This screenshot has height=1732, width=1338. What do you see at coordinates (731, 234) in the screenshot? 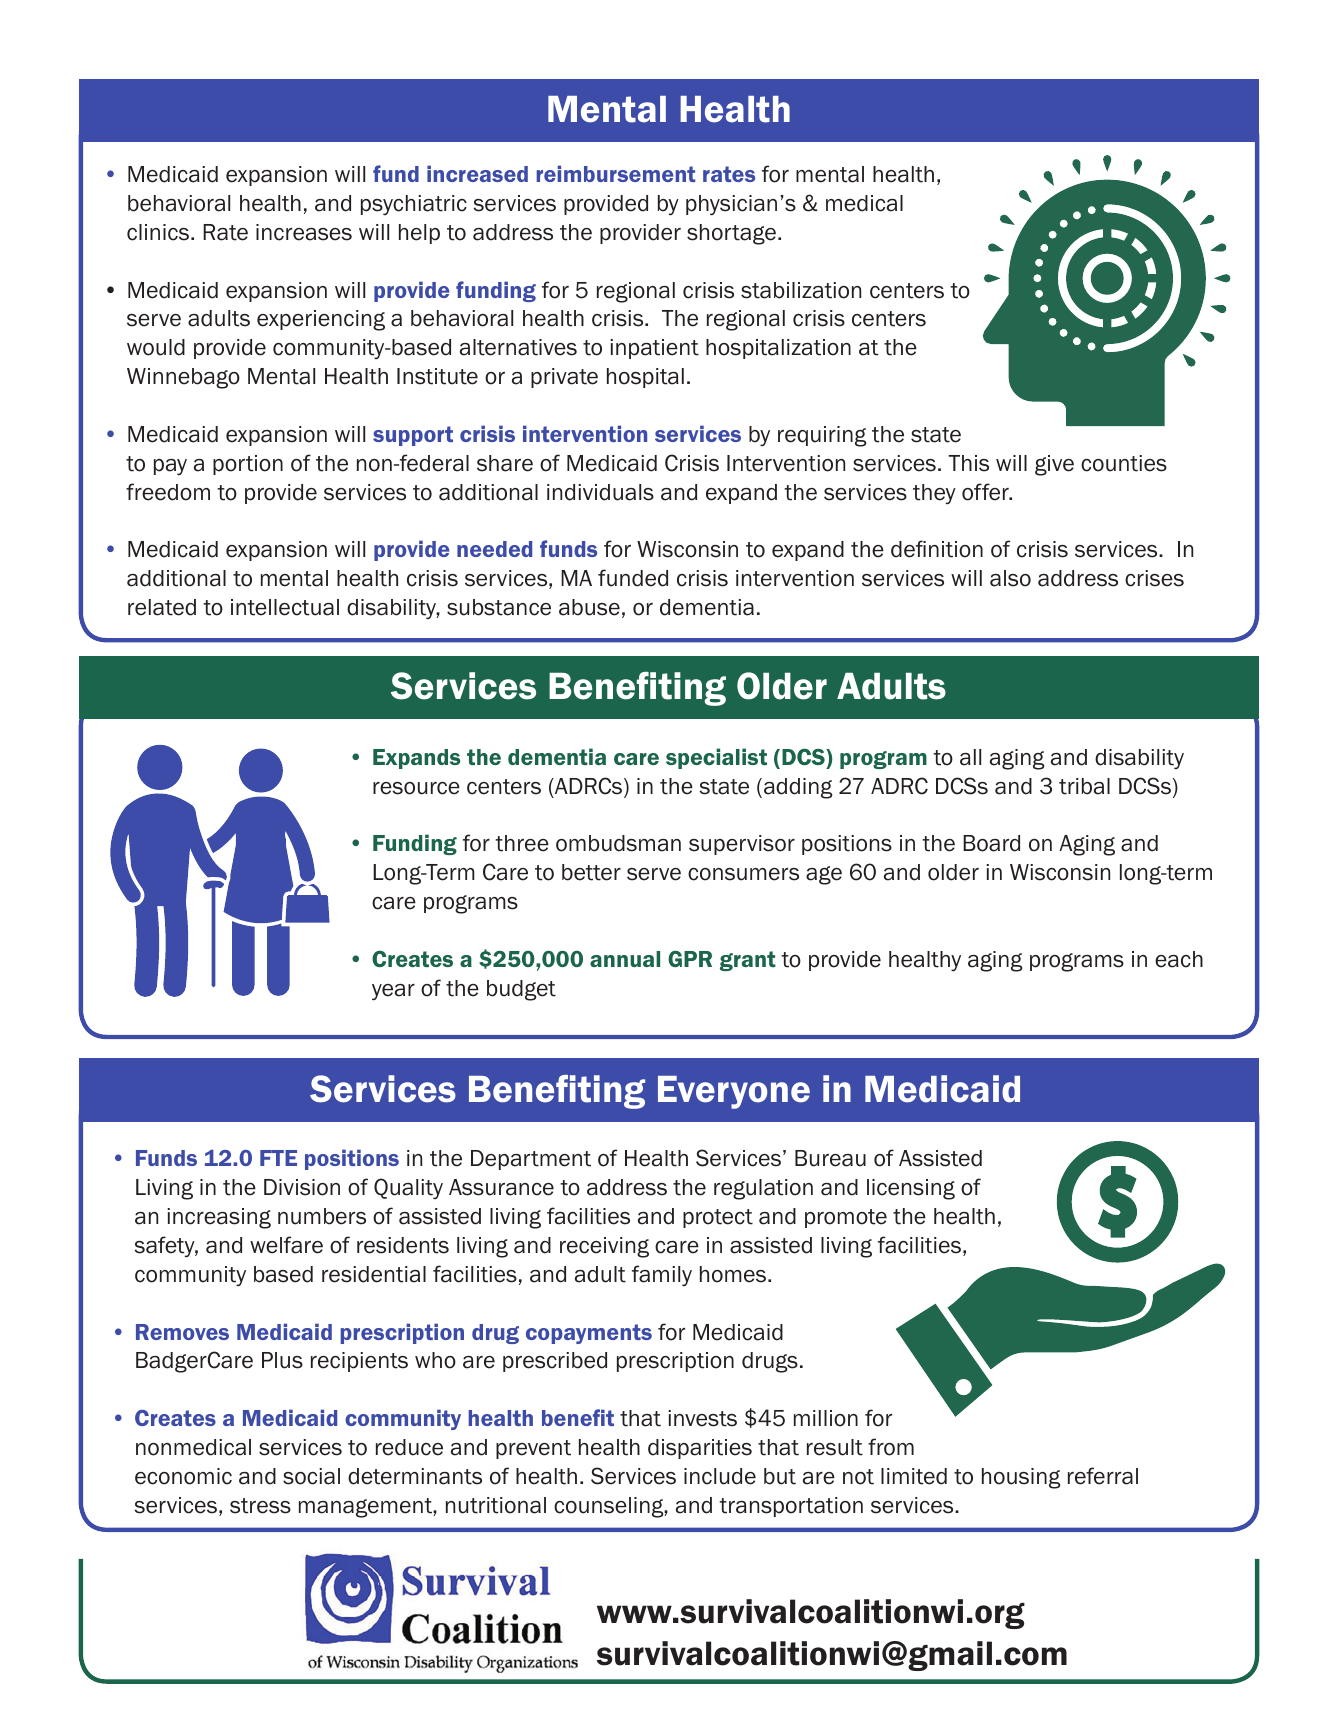
I see `shortage` at bounding box center [731, 234].
